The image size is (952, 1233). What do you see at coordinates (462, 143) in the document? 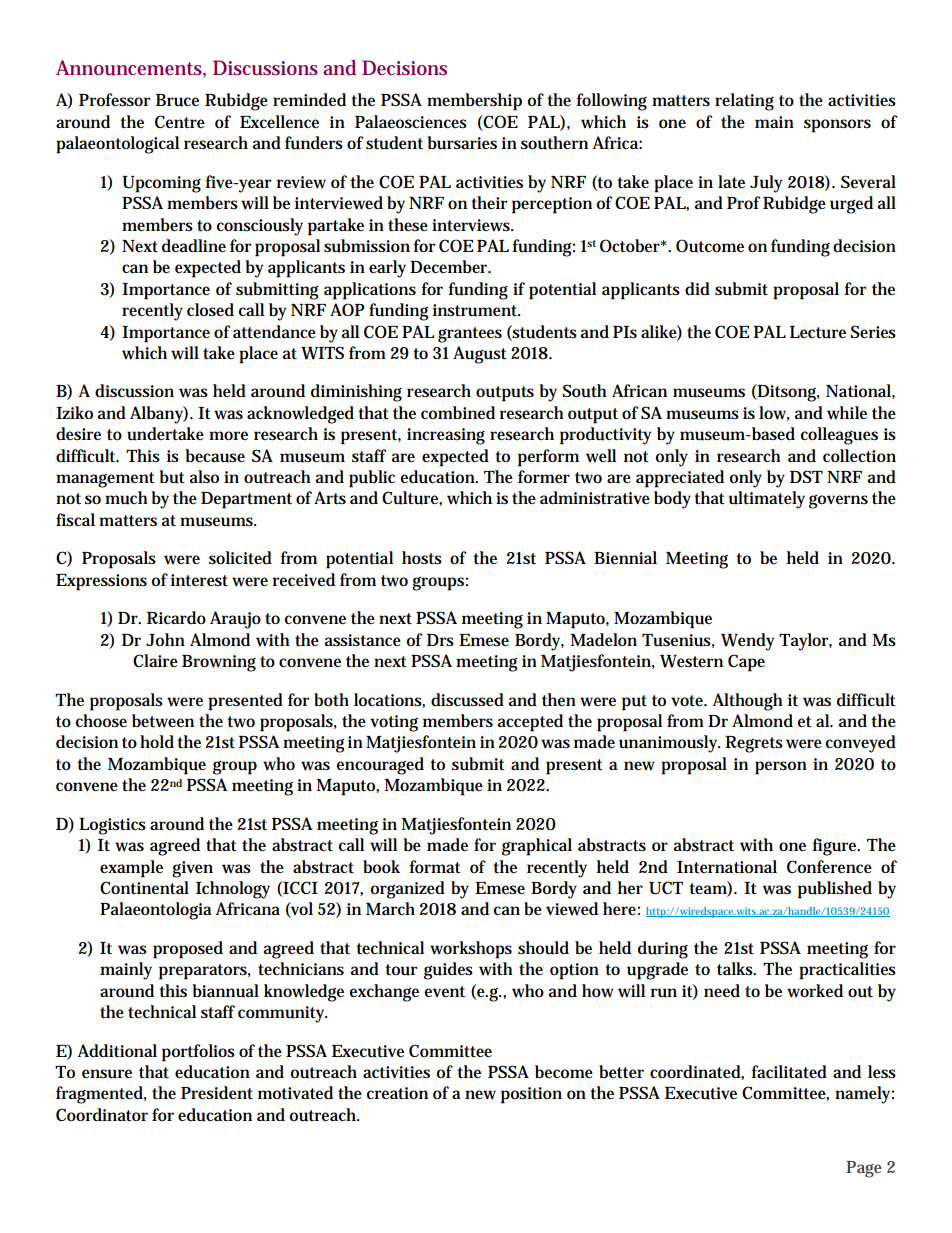
I see `bursaries` at bounding box center [462, 143].
